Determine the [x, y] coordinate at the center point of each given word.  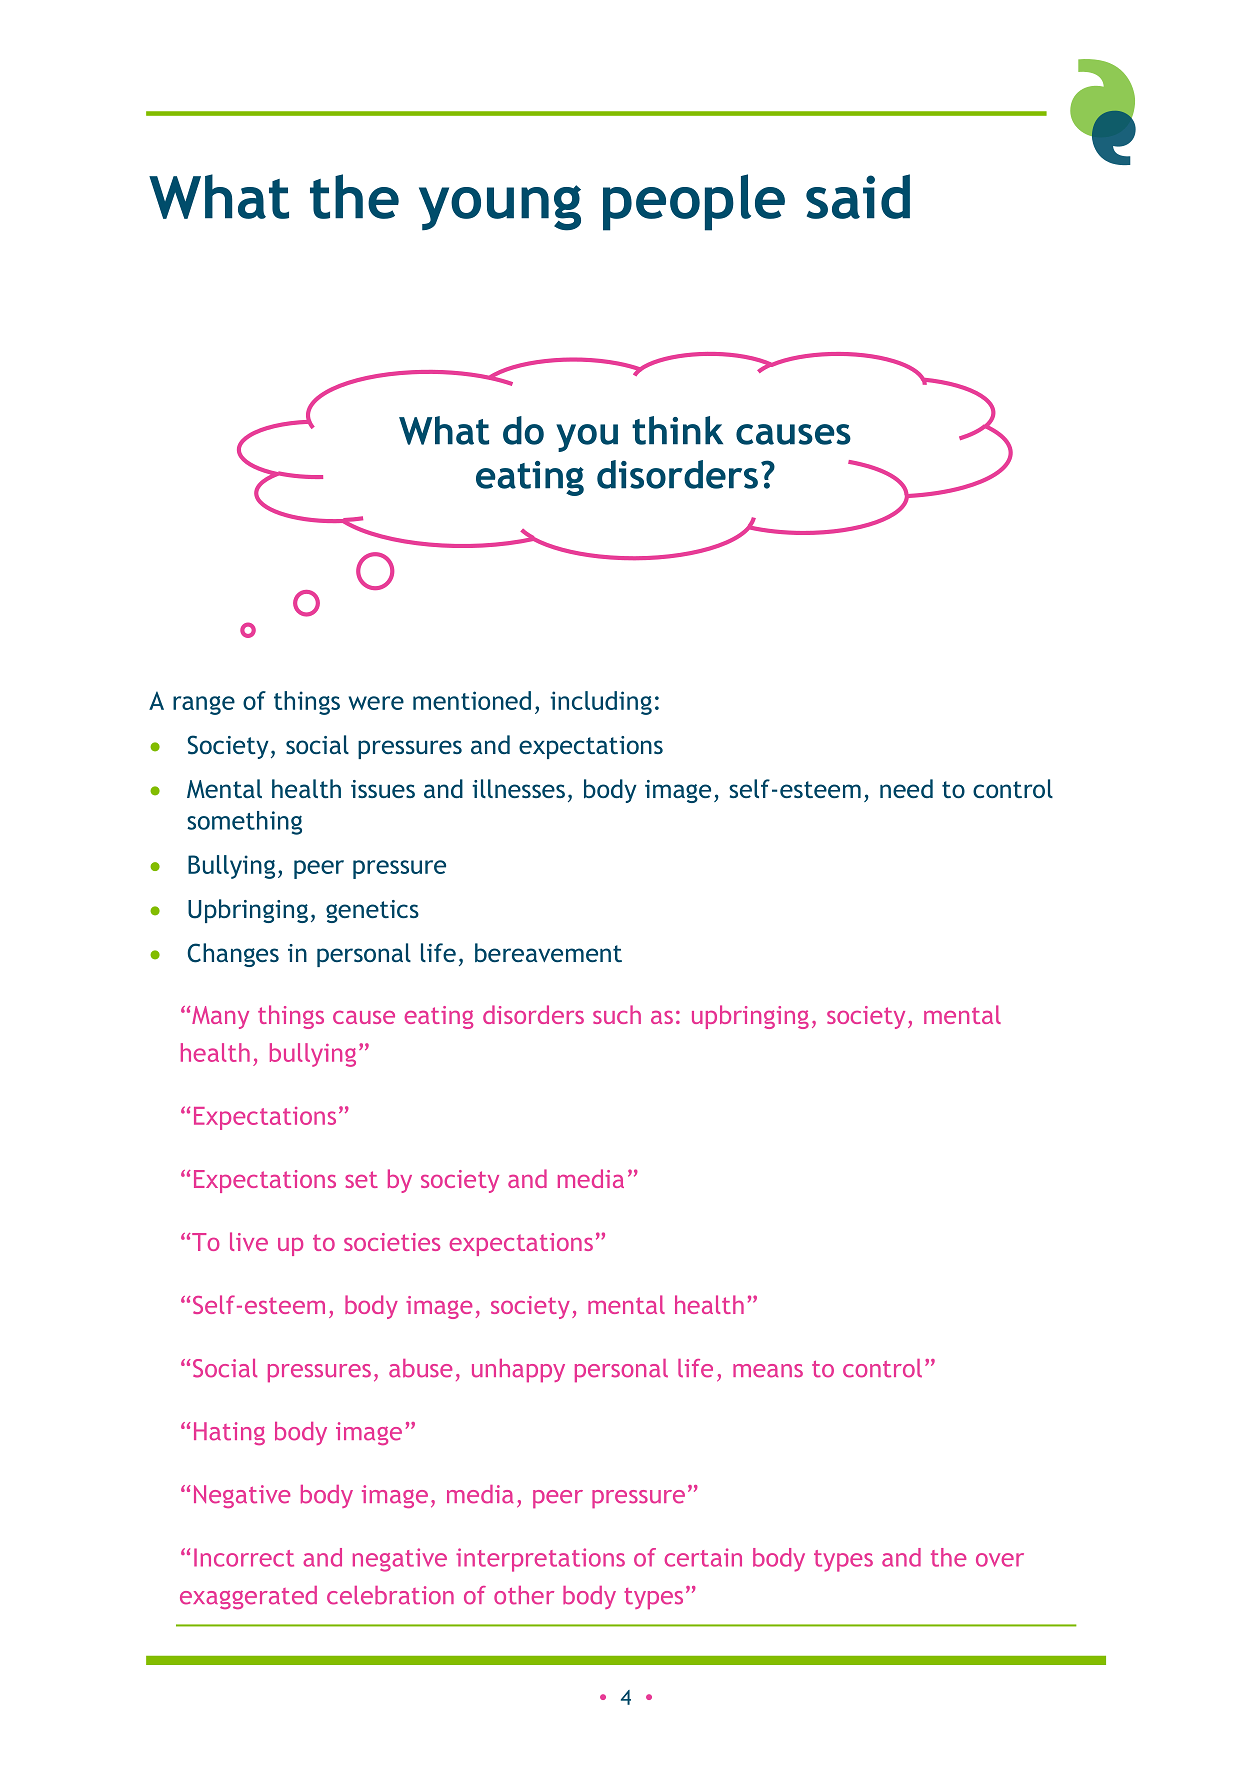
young [500, 208]
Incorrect [244, 1557]
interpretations [540, 1560]
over [1000, 1560]
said [858, 196]
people [694, 202]
